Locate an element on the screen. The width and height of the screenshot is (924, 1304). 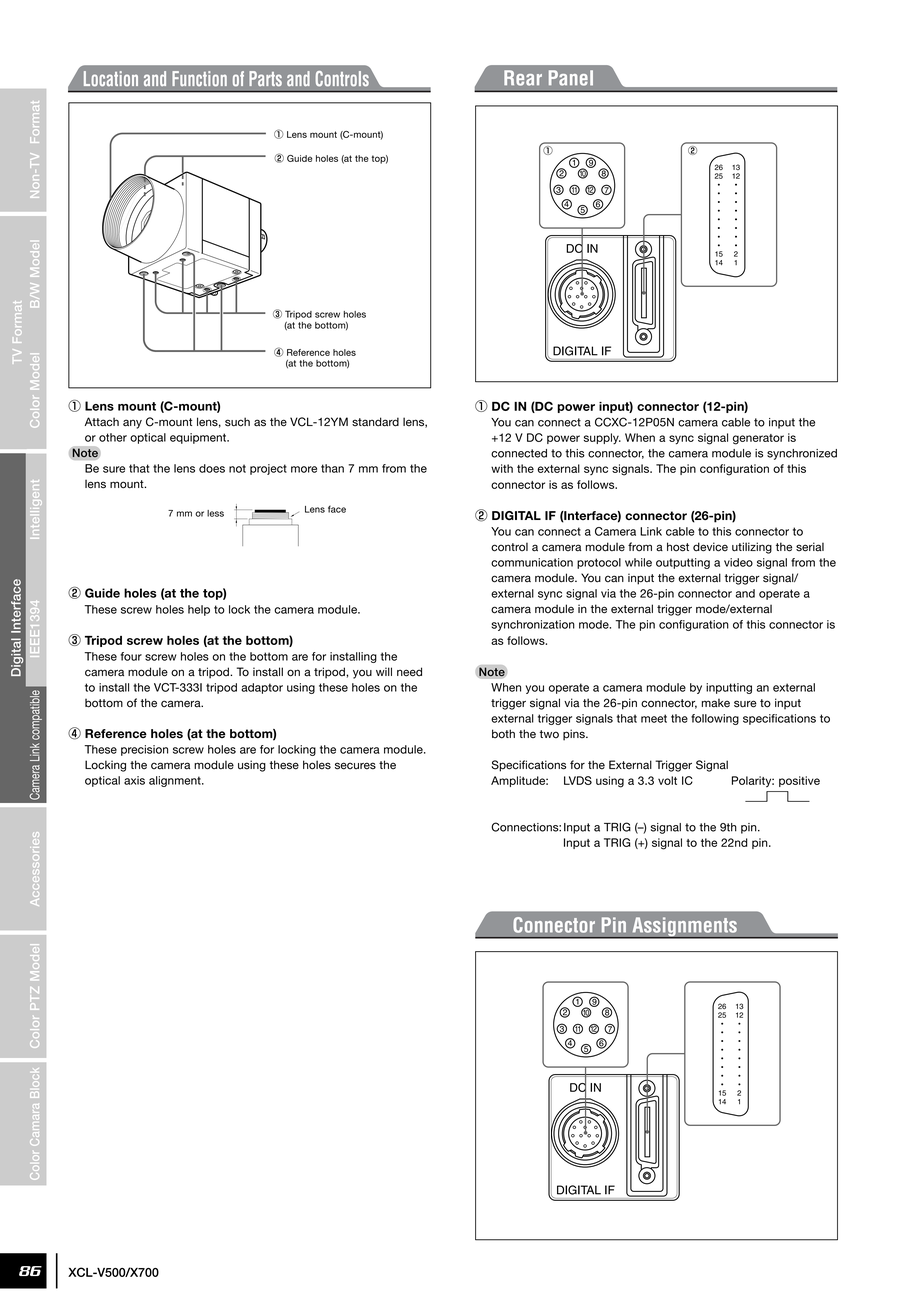
Rear is located at coordinates (523, 78).
